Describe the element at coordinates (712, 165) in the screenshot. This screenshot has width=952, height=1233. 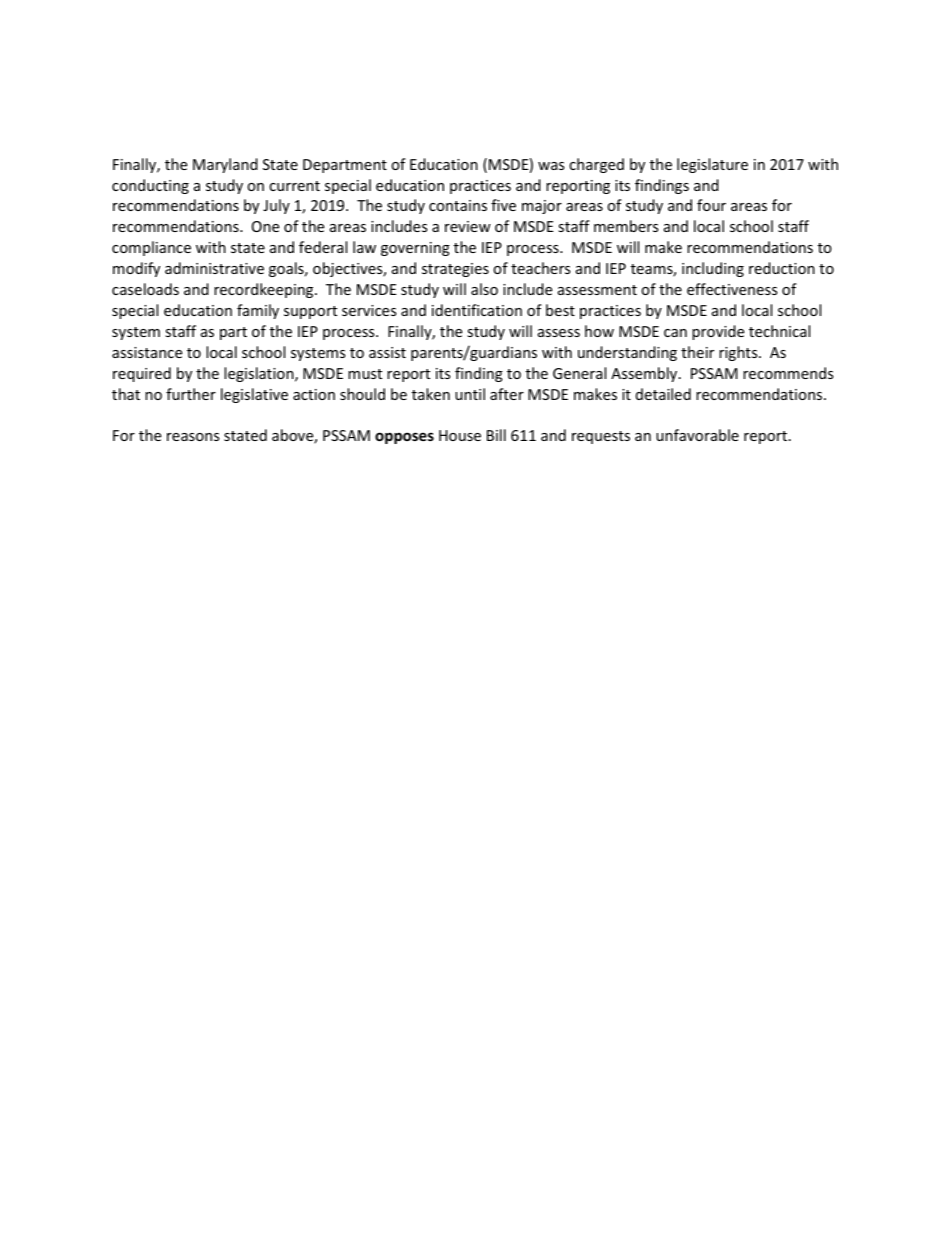
I see `legislature` at that location.
